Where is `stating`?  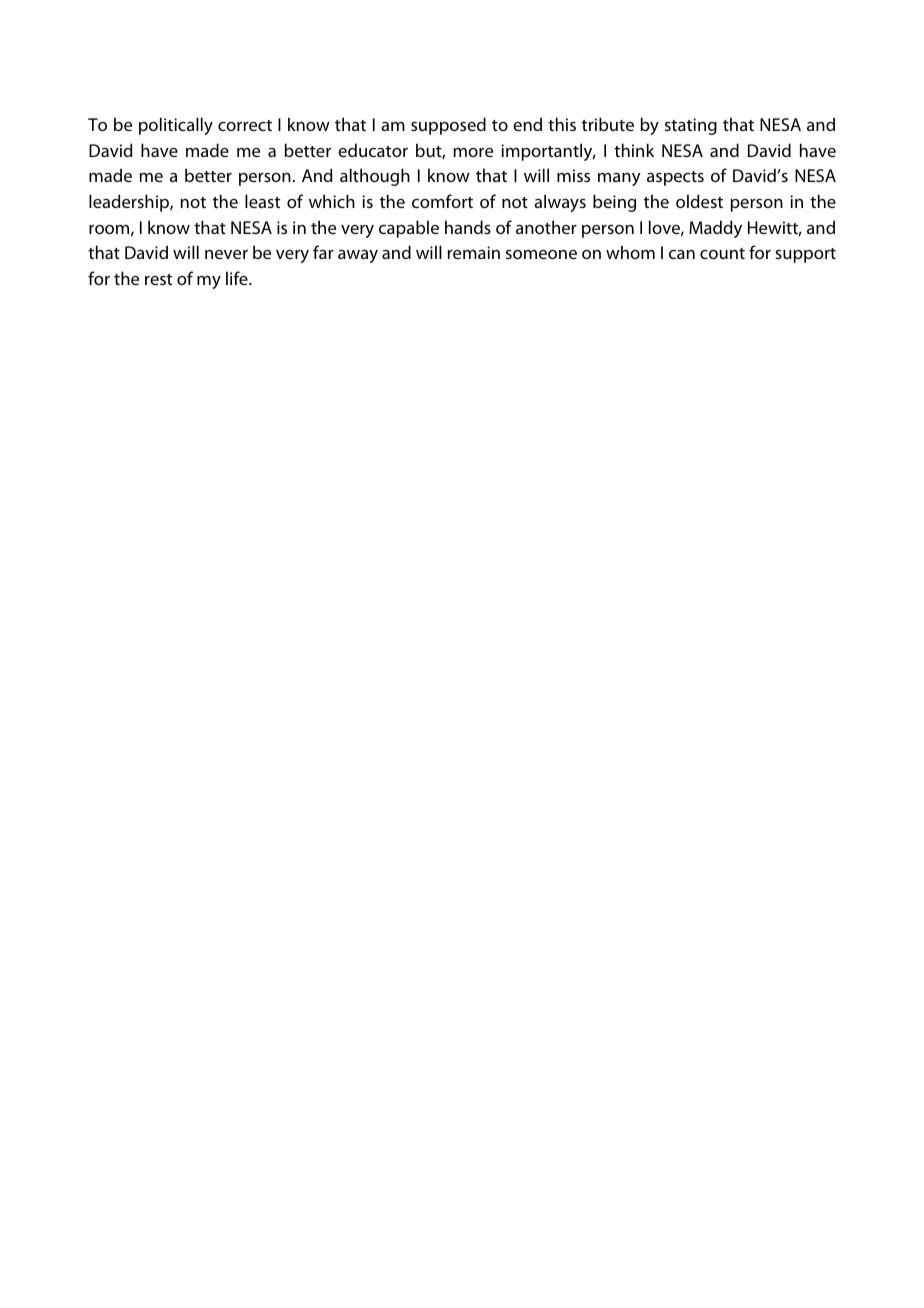 stating is located at coordinates (691, 126).
